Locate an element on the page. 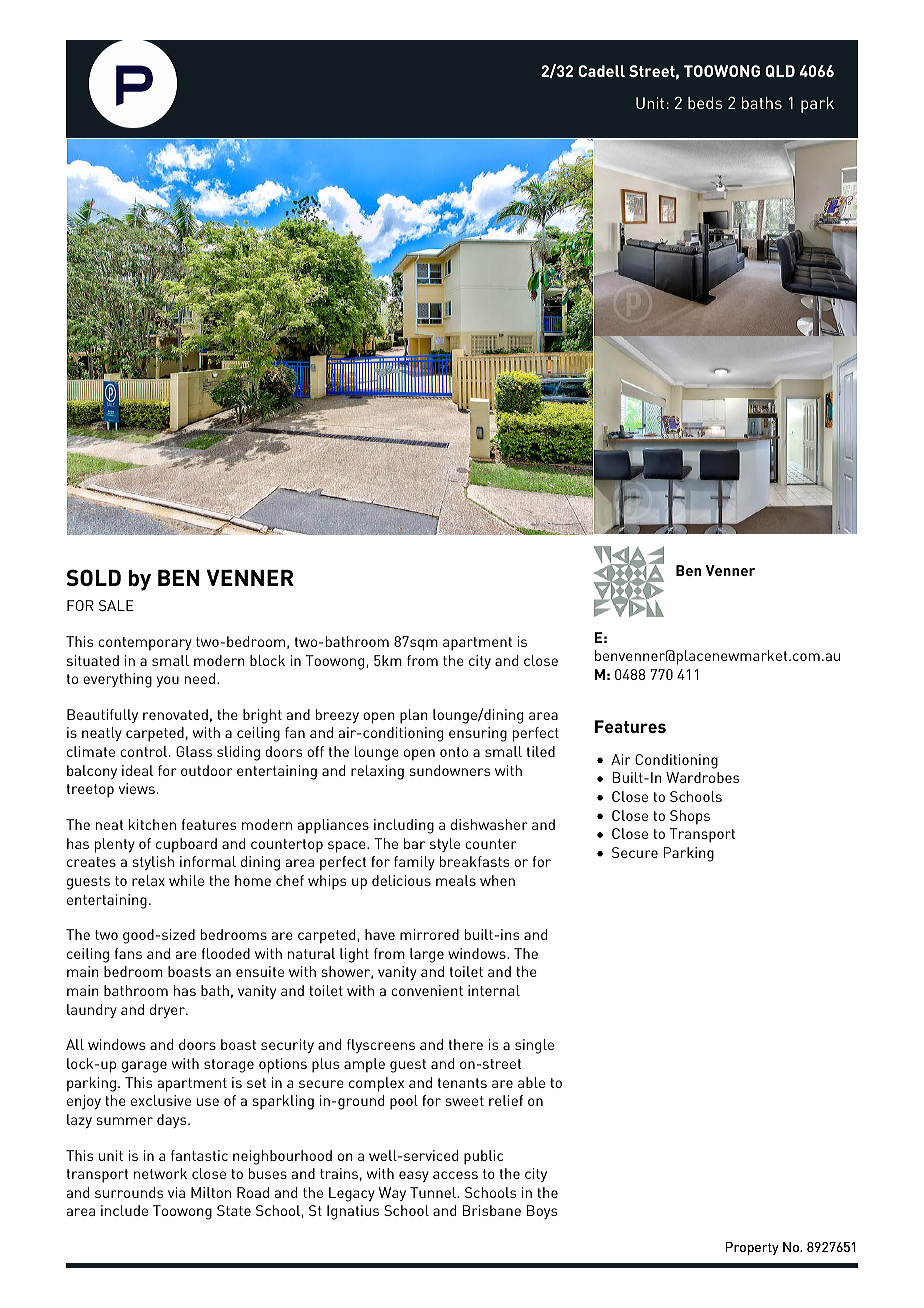 The height and width of the image is (1308, 924). plan is located at coordinates (414, 716).
